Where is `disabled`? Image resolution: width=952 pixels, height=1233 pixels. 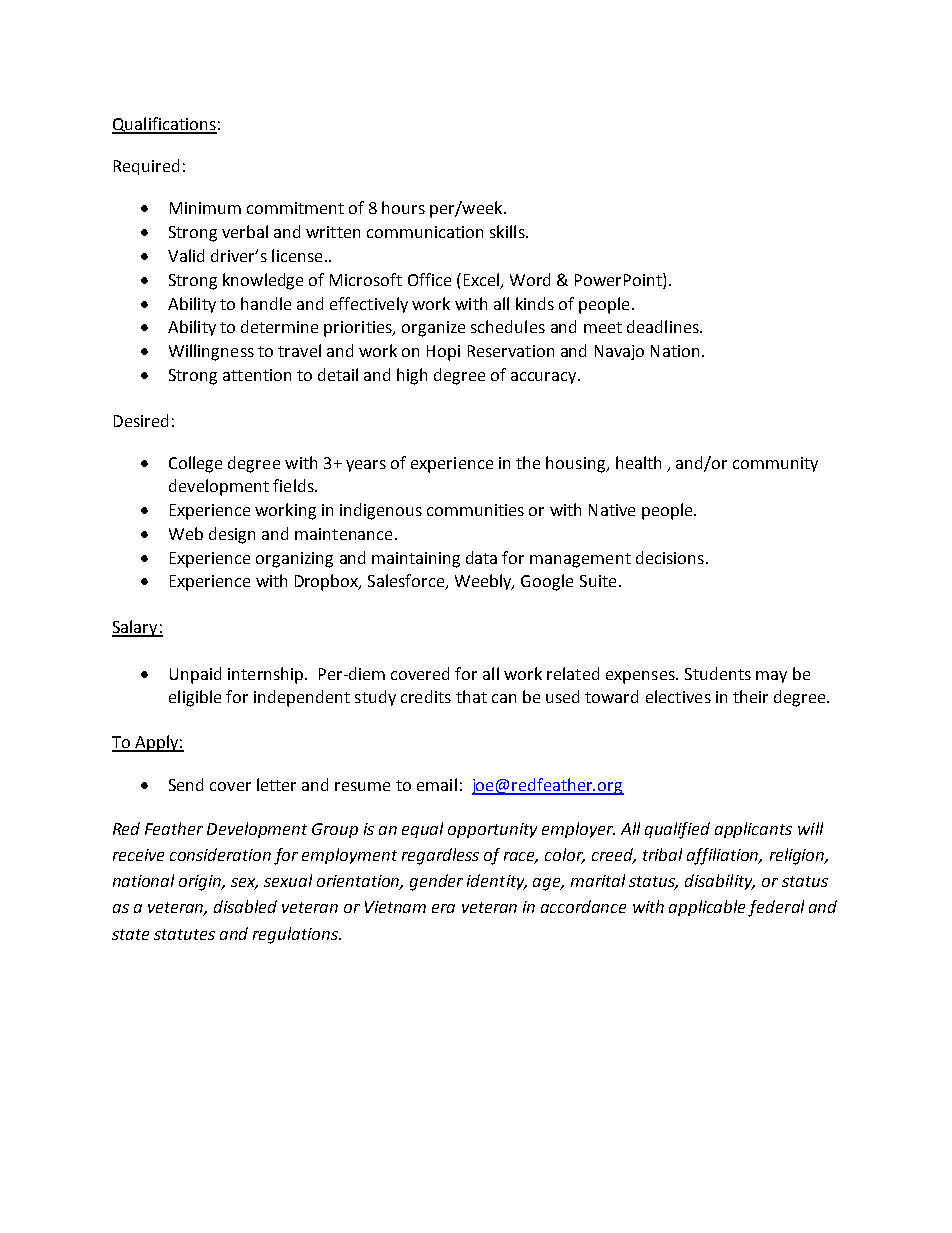
disabled is located at coordinates (245, 906).
